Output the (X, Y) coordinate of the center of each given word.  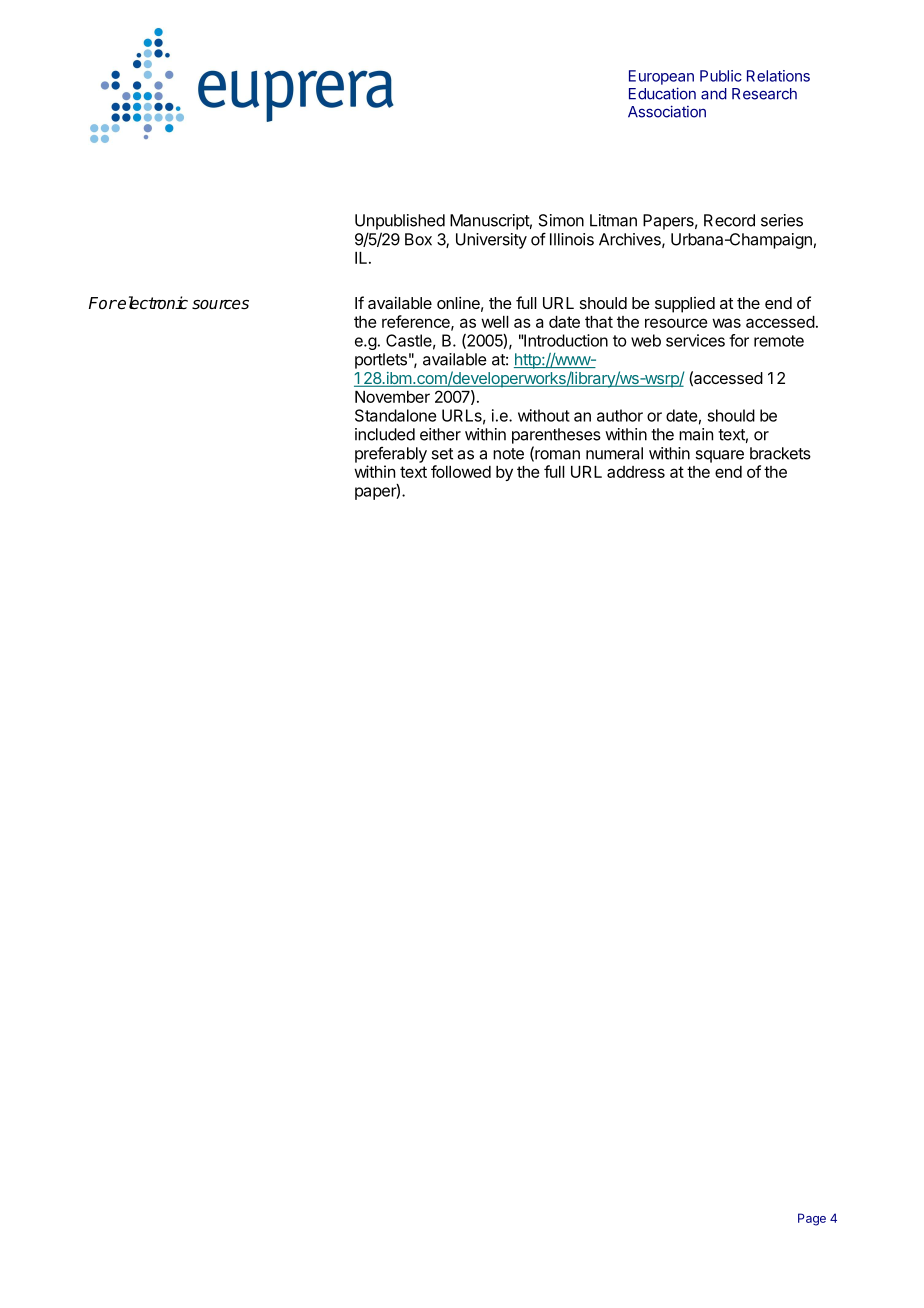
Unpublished (400, 222)
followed (461, 471)
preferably (391, 455)
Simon (561, 220)
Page (812, 1219)
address (636, 472)
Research (764, 94)
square (719, 456)
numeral (614, 453)
